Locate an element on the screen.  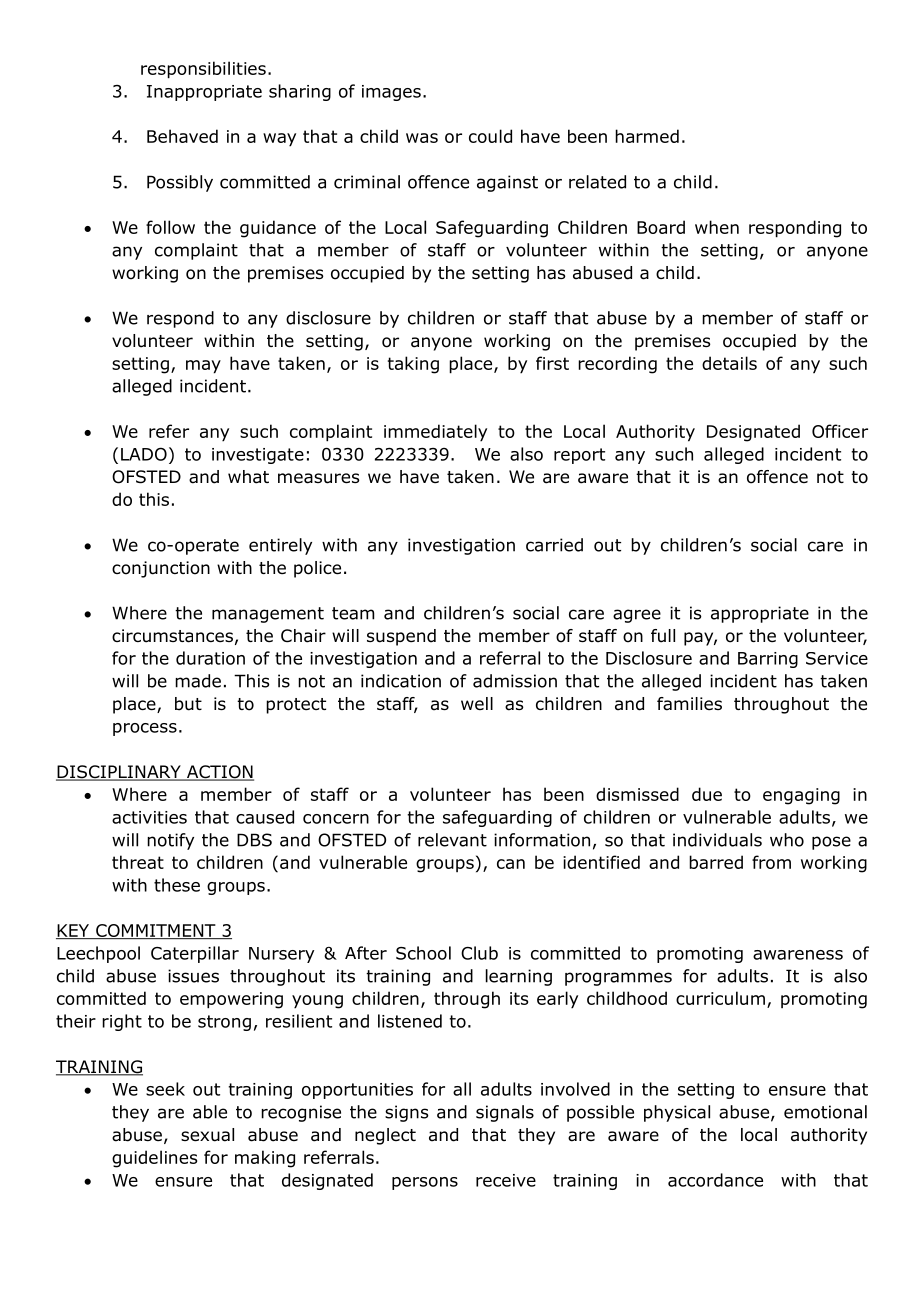
guidelines is located at coordinates (154, 1159).
